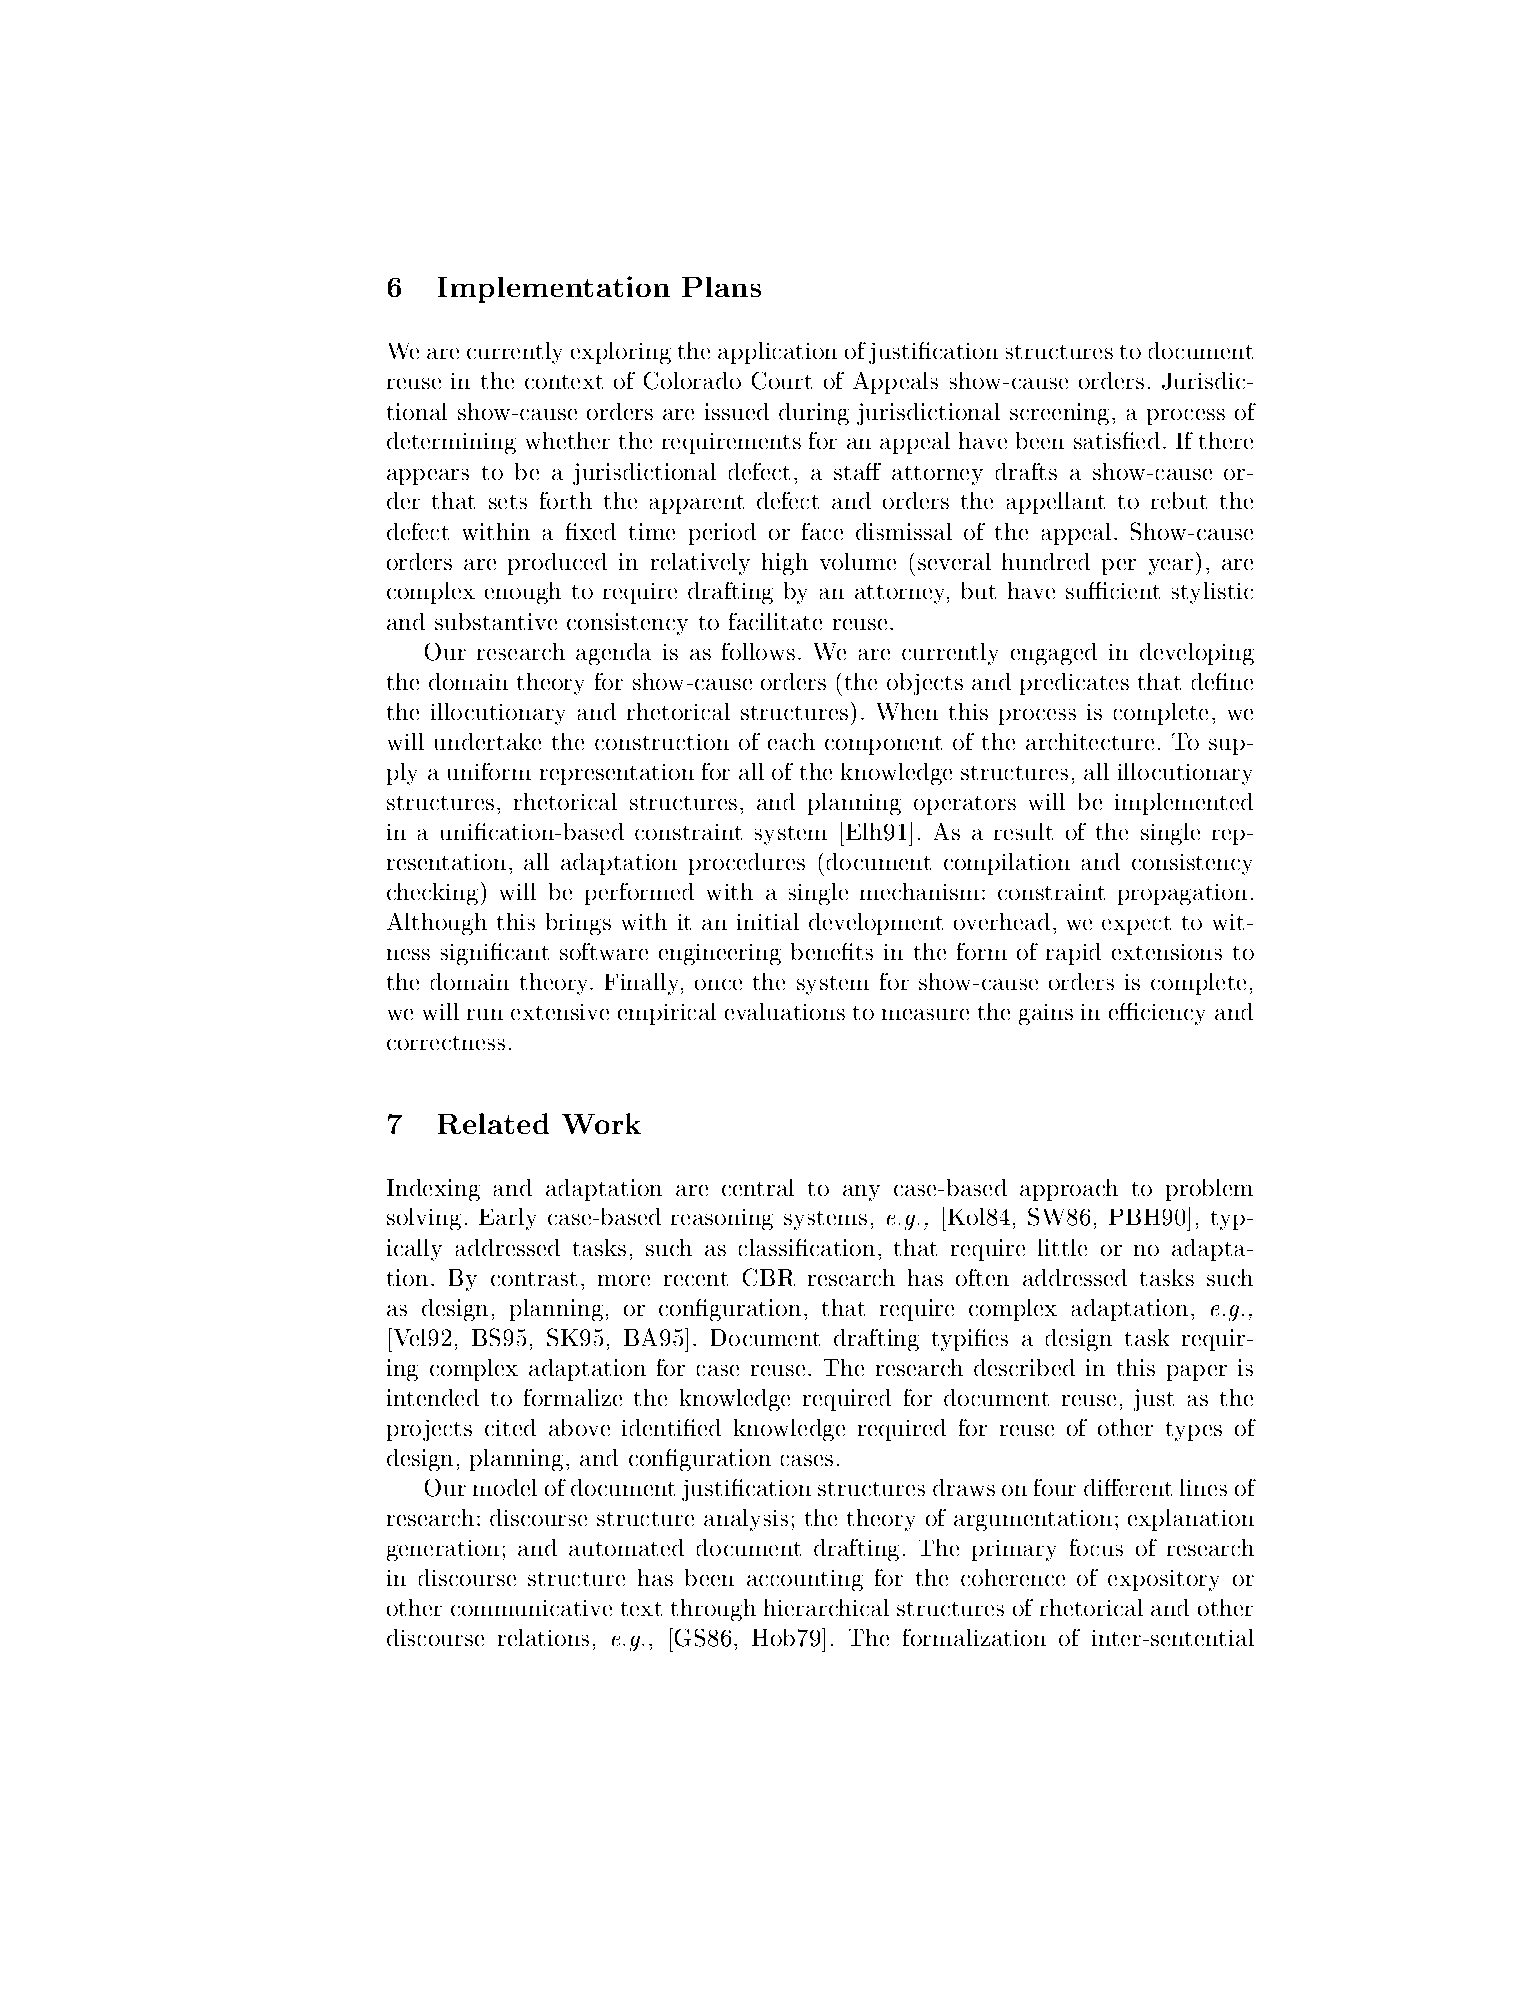 The height and width of the screenshot is (1989, 1537). Describe the element at coordinates (1136, 925) in the screenshot. I see `expect` at that location.
